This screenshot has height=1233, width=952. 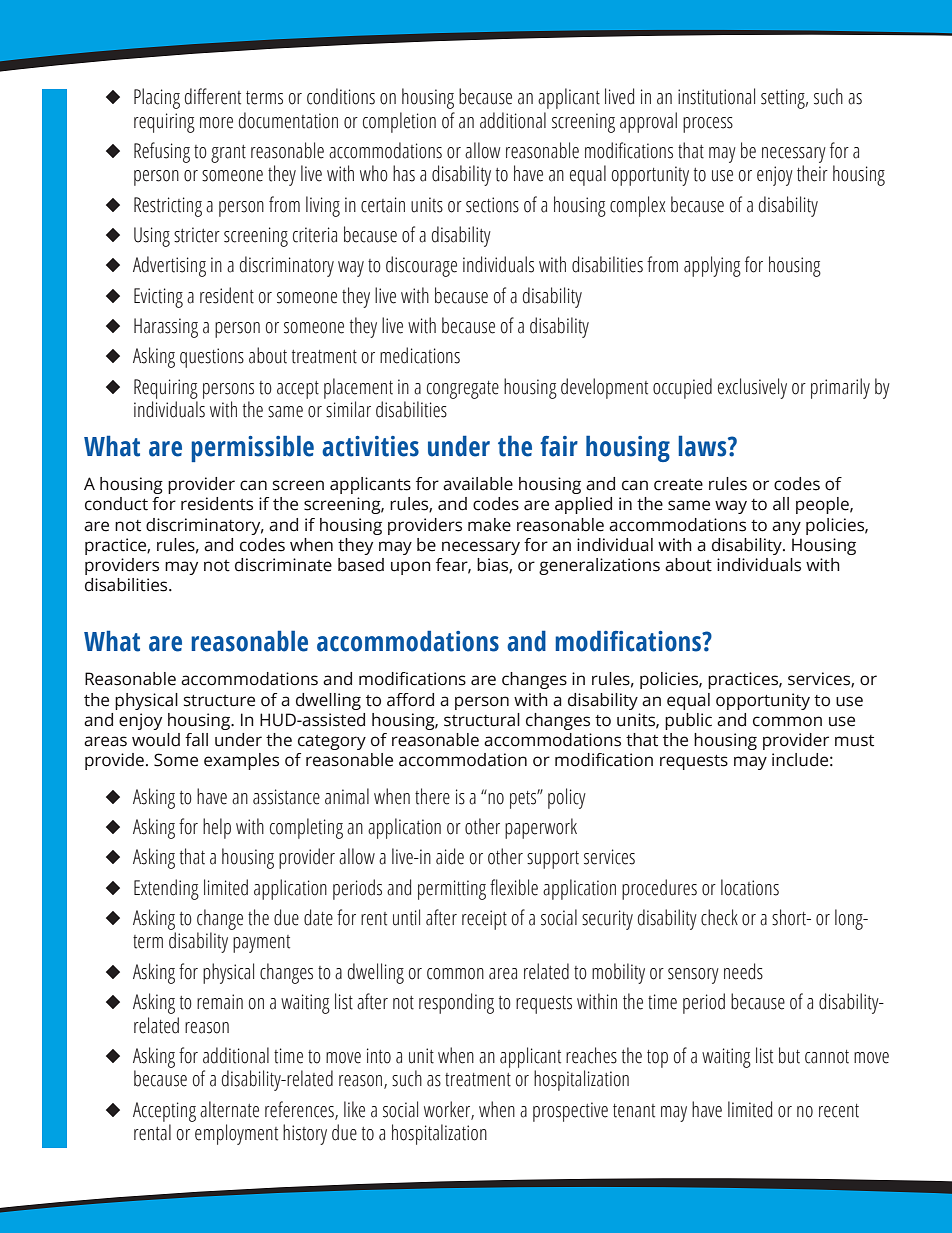 I want to click on must, so click(x=854, y=741).
